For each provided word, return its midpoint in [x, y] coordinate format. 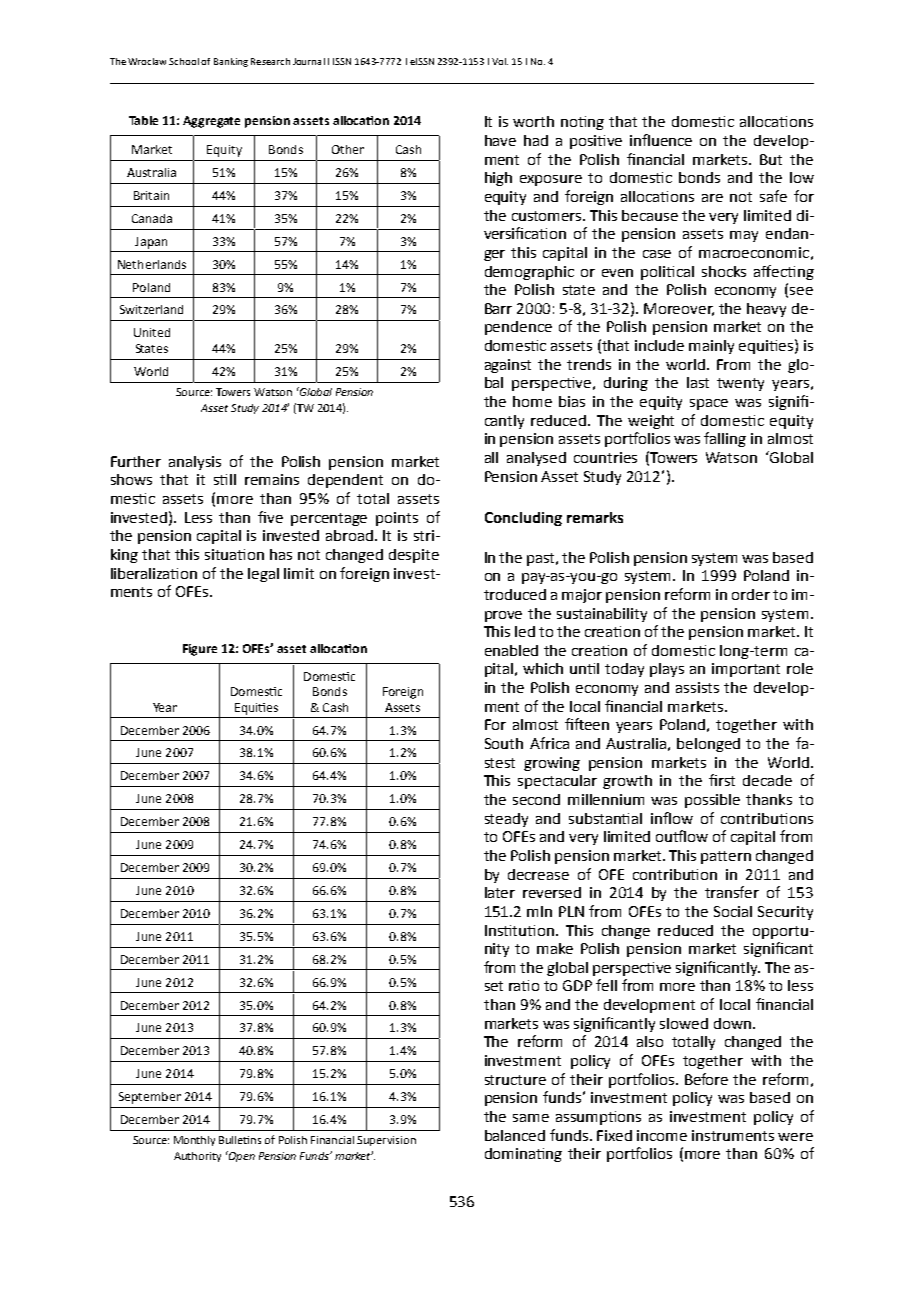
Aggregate [211, 122]
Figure [200, 650]
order [751, 594]
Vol [500, 61]
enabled [511, 650]
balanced [515, 1135]
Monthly [194, 1141]
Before [706, 1079]
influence [661, 140]
